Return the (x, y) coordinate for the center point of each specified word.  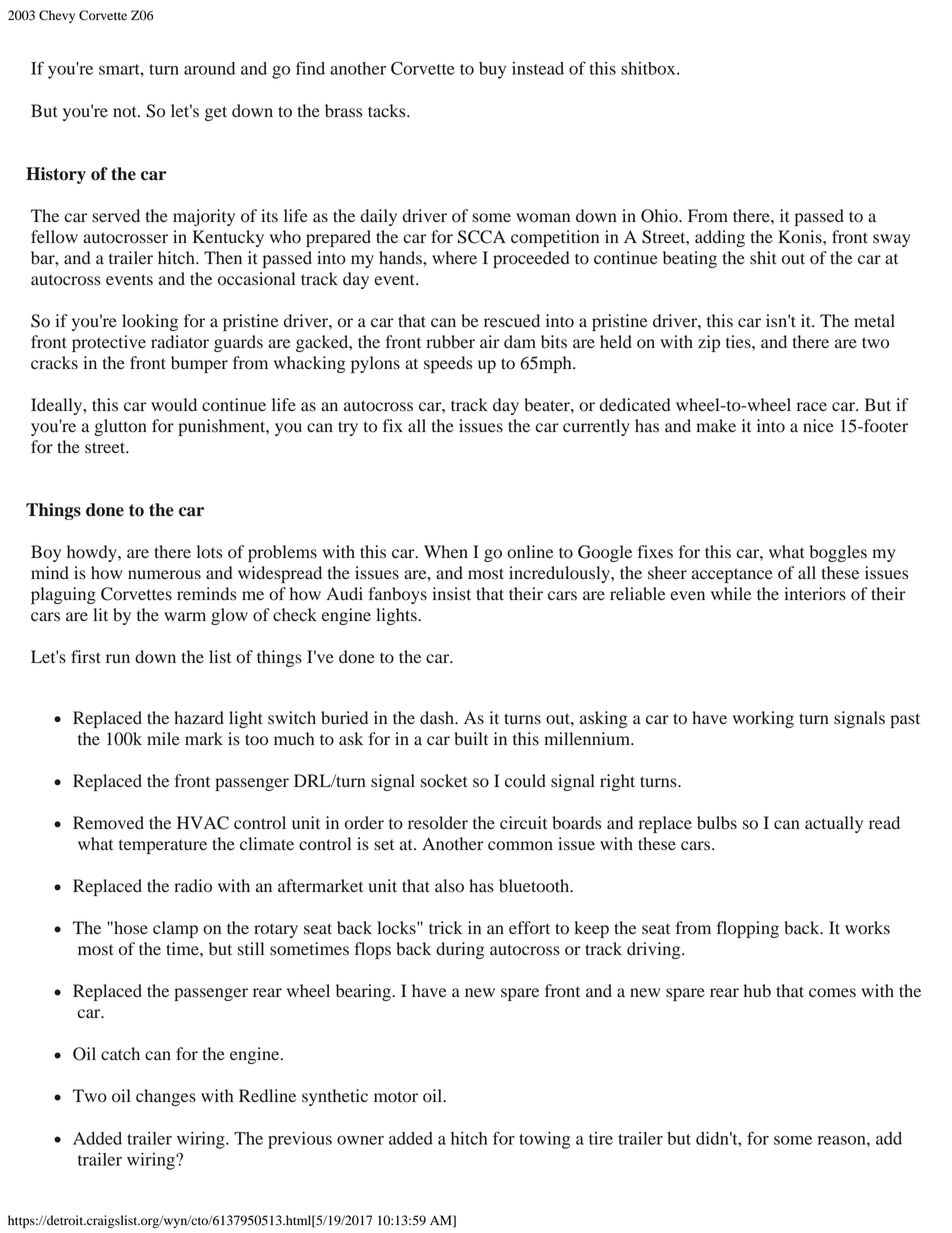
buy (492, 70)
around (209, 68)
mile (163, 739)
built (471, 739)
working (763, 719)
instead (538, 68)
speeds (448, 364)
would (174, 405)
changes (166, 1097)
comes (832, 993)
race (812, 406)
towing (544, 1140)
